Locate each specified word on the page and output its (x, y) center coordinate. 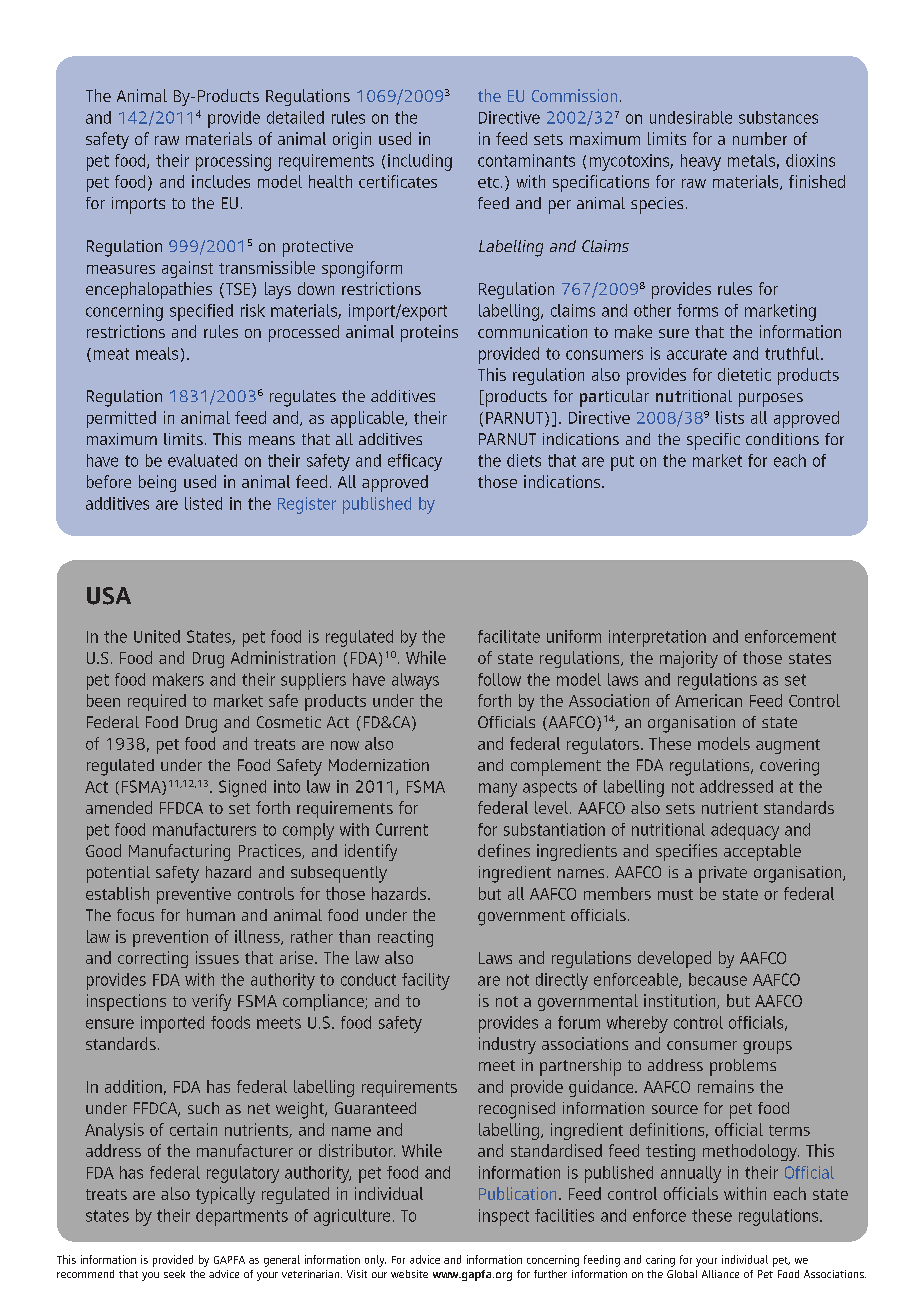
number (760, 138)
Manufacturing (179, 852)
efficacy (415, 462)
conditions (782, 439)
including (420, 162)
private (723, 874)
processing (233, 162)
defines (504, 850)
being (157, 483)
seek (174, 1274)
